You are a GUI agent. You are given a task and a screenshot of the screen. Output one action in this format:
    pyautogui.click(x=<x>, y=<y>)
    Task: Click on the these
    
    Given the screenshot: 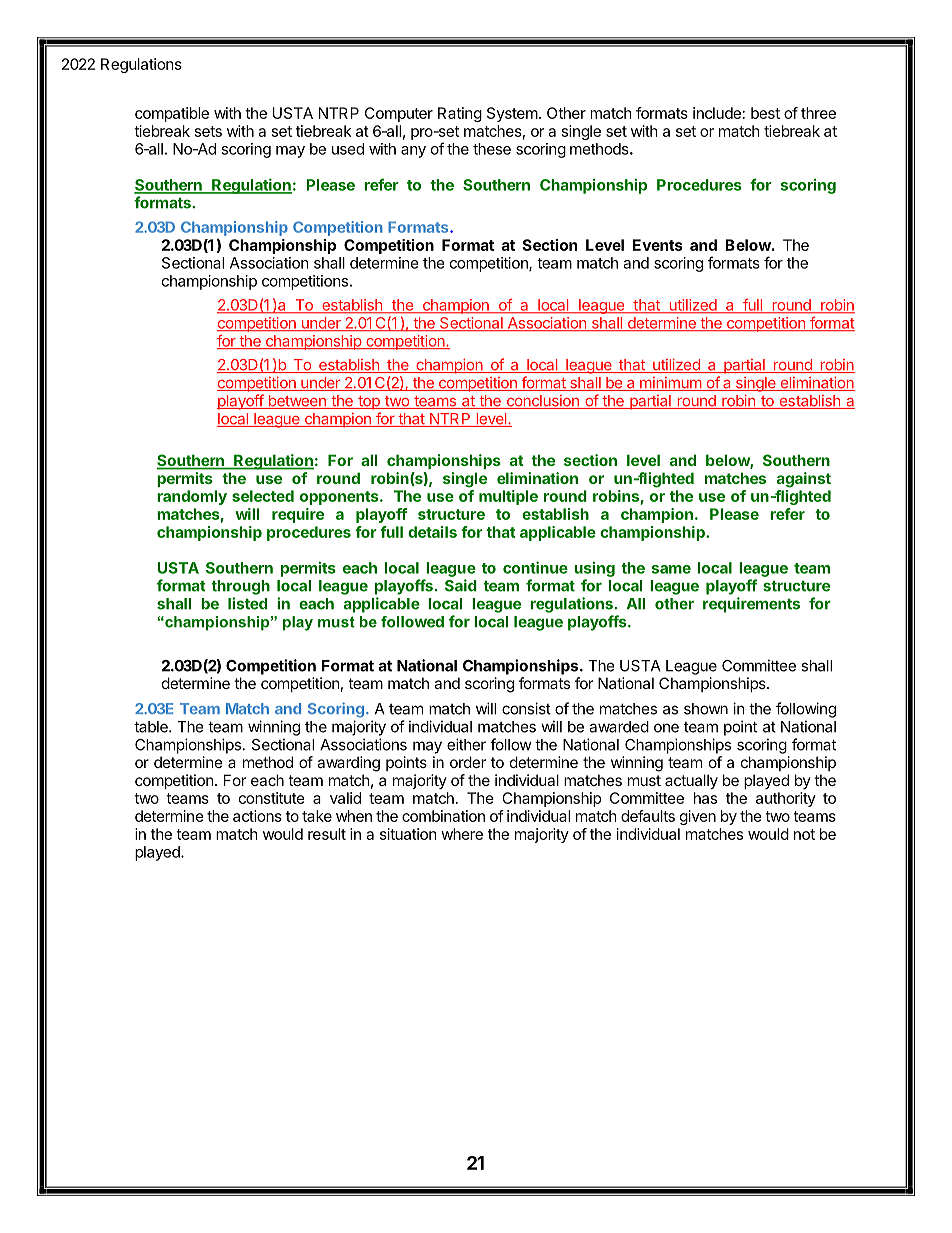 What is the action you would take?
    pyautogui.click(x=492, y=149)
